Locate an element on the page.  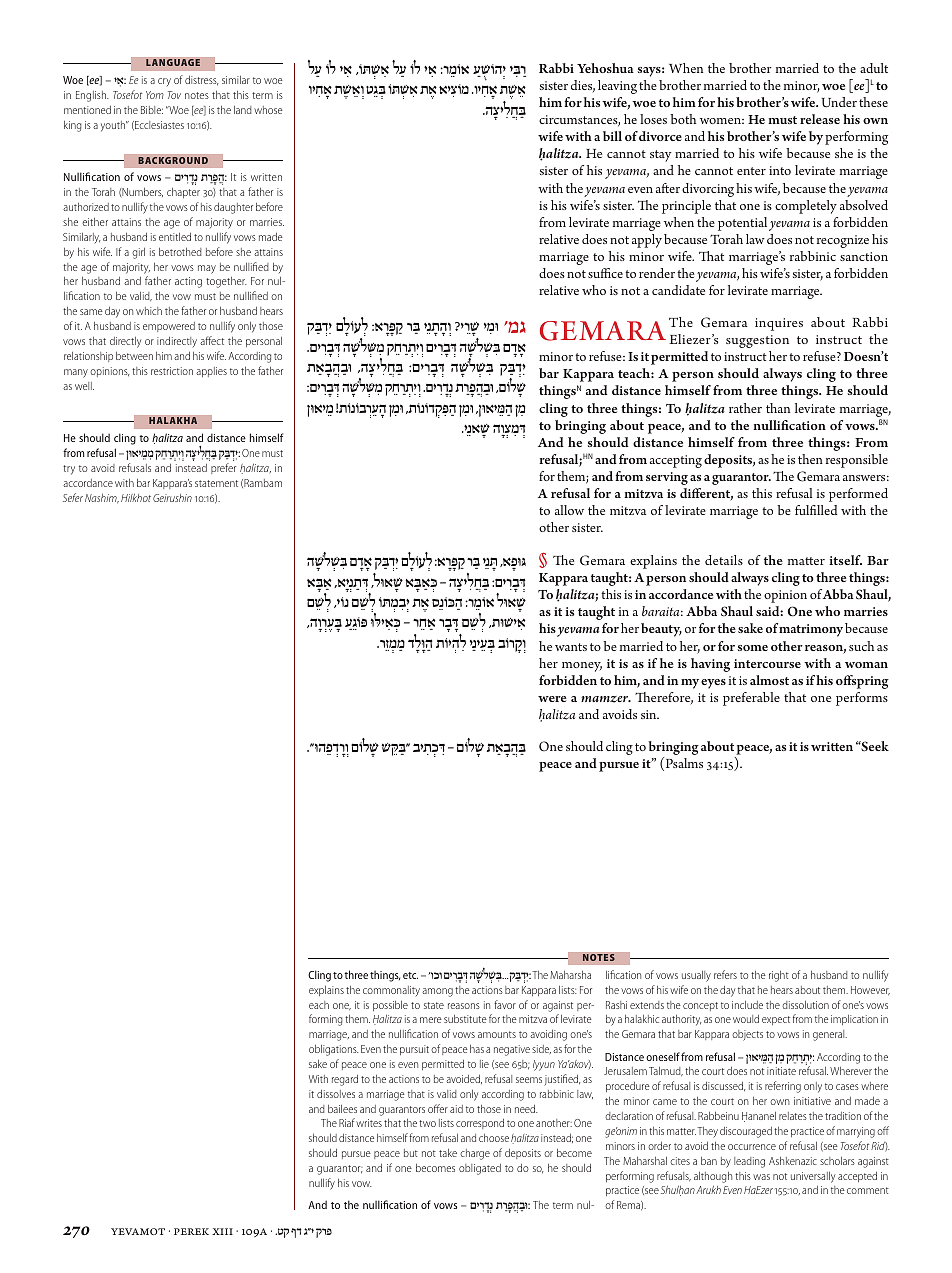
release is located at coordinates (820, 119).
